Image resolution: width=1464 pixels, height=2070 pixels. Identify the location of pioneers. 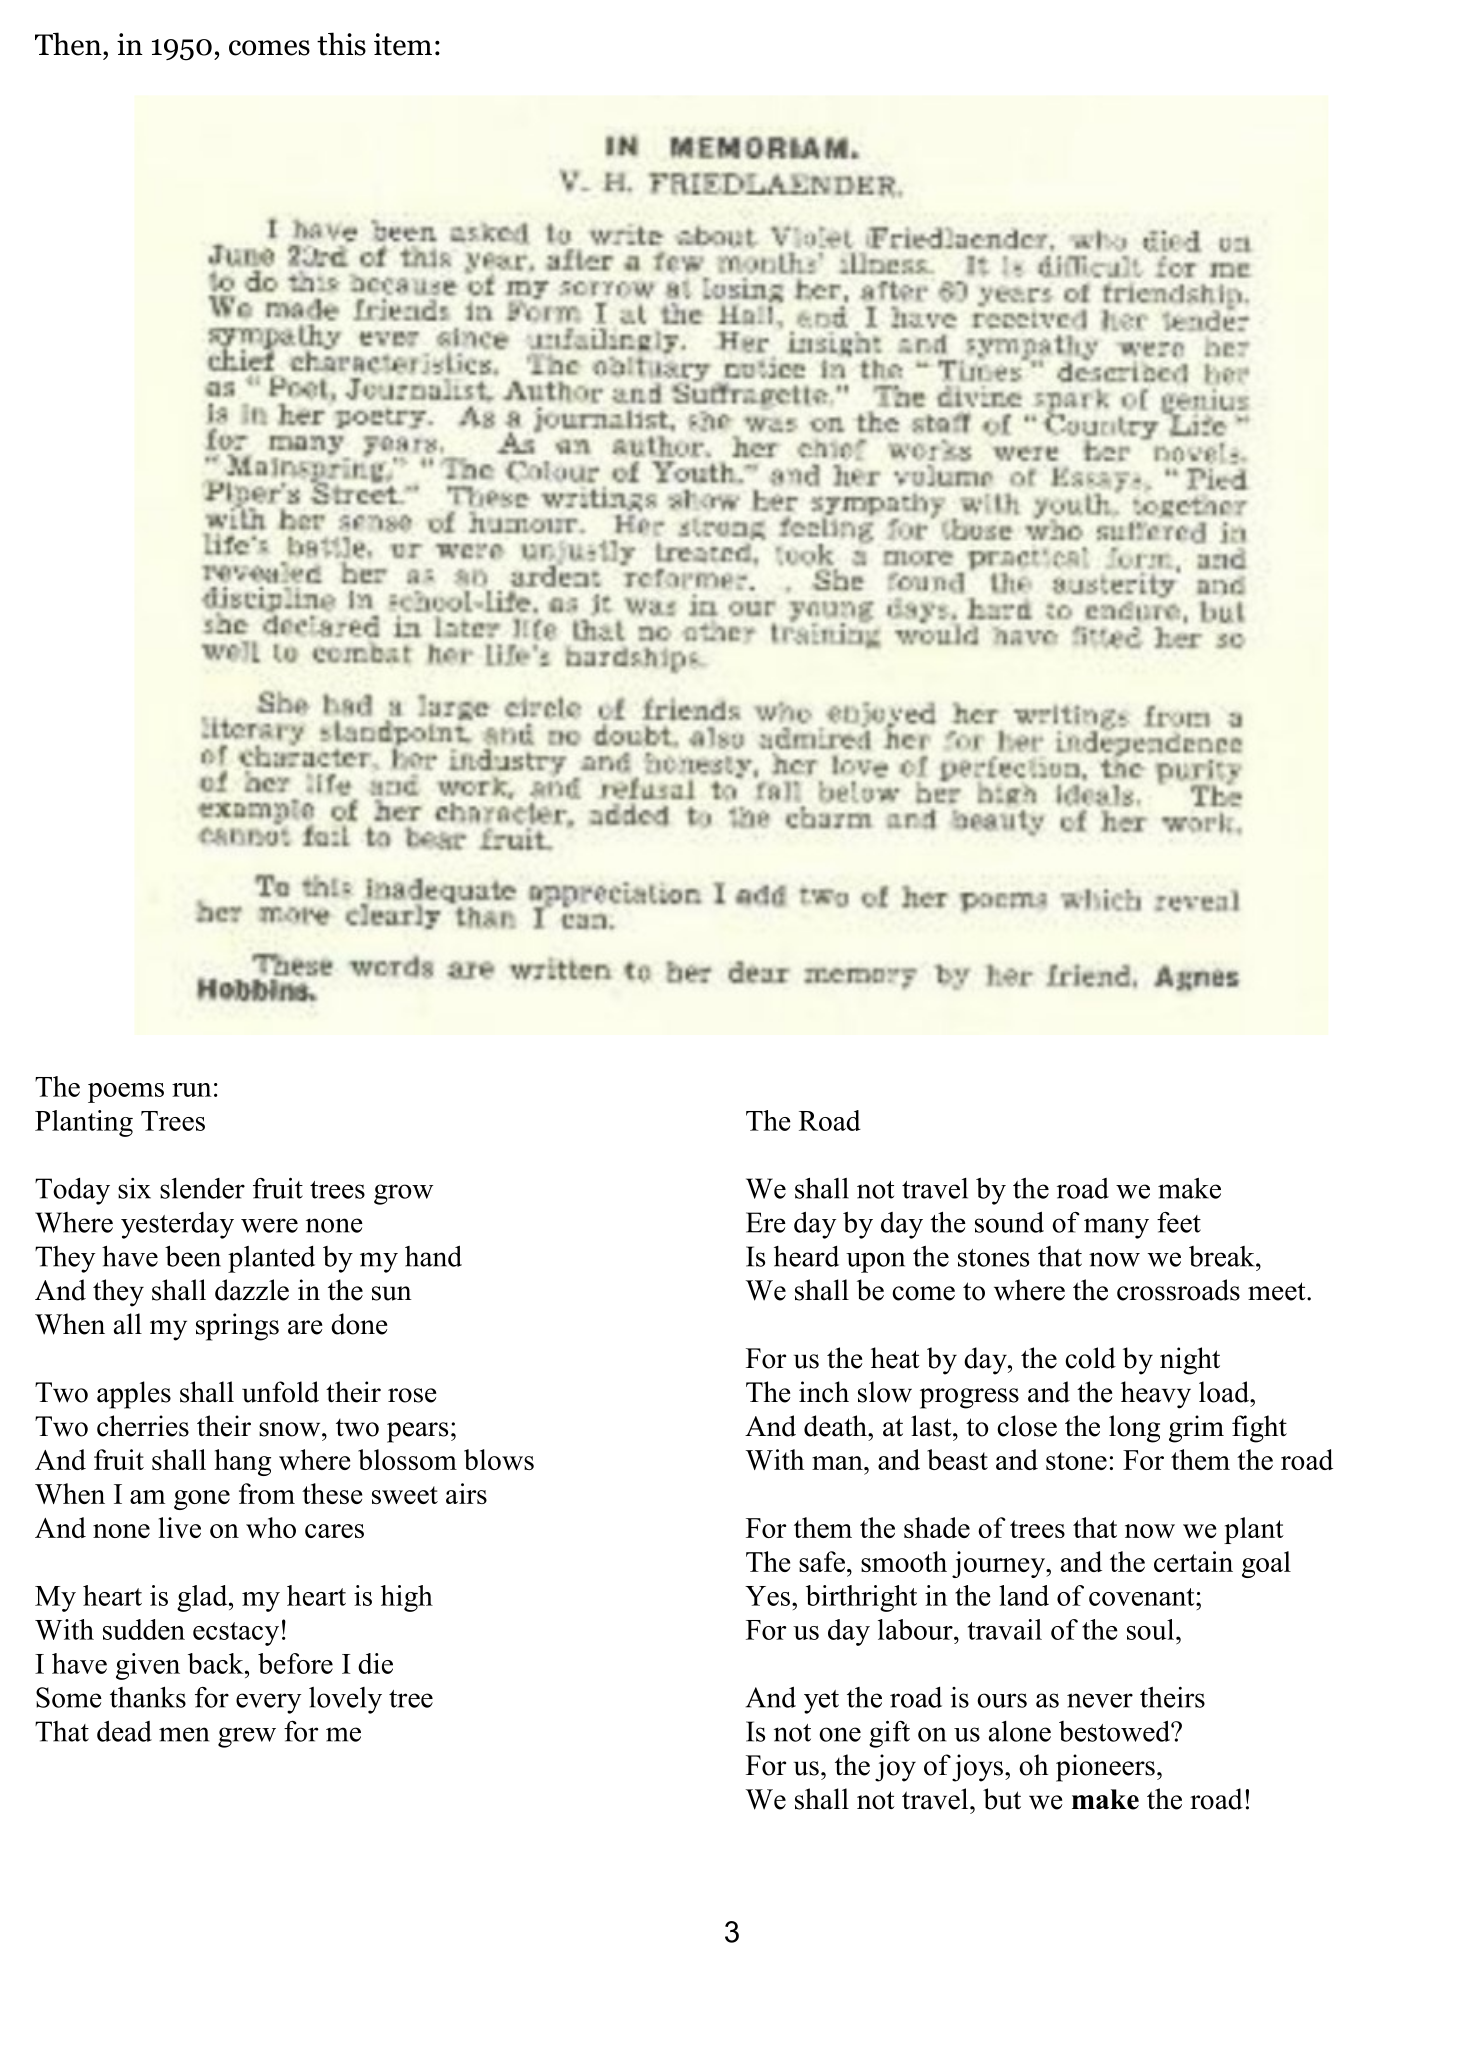
(1105, 1768).
